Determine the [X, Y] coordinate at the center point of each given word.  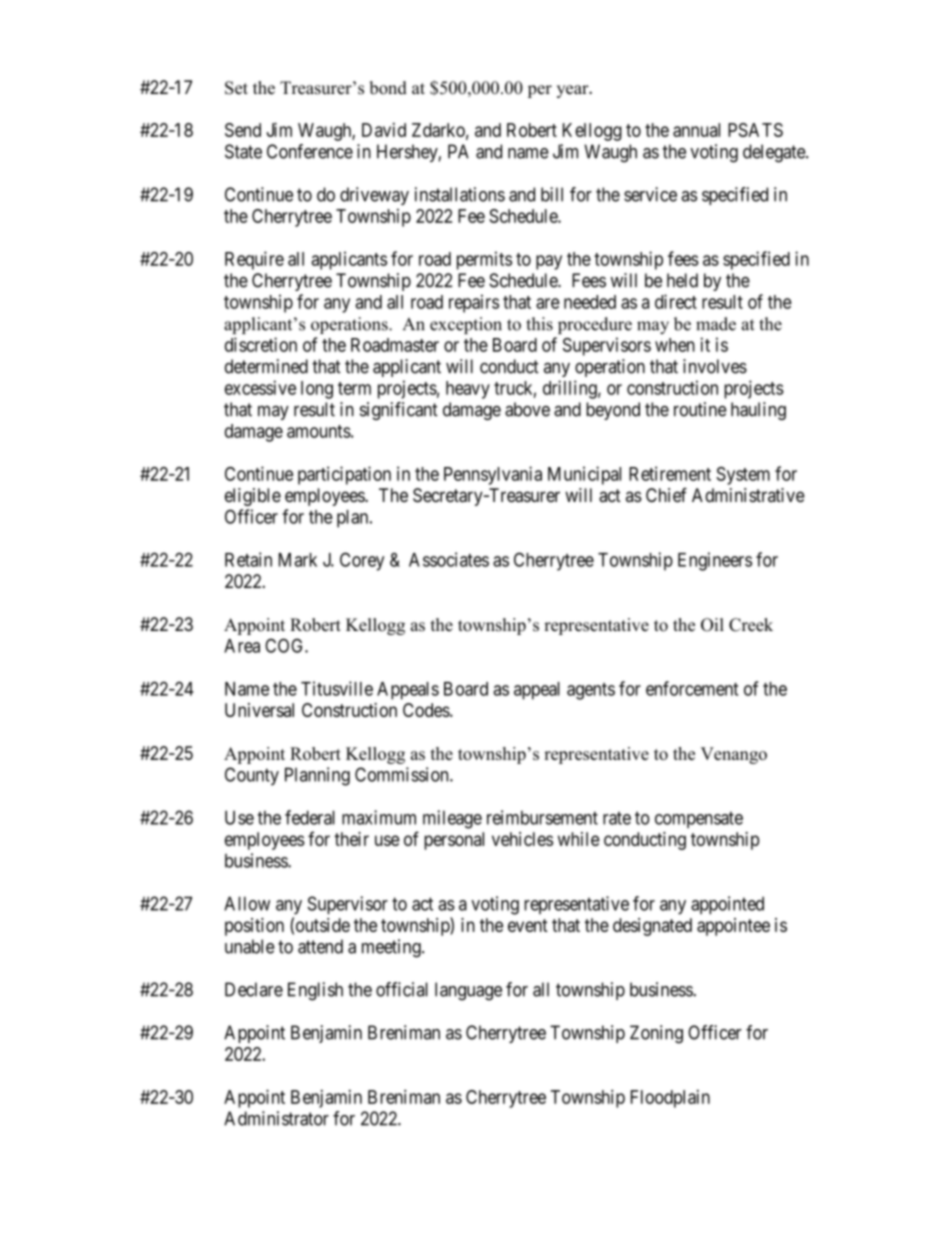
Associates [449, 559]
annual [696, 130]
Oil [712, 625]
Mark [298, 560]
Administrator [276, 1118]
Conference [310, 151]
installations [460, 194]
